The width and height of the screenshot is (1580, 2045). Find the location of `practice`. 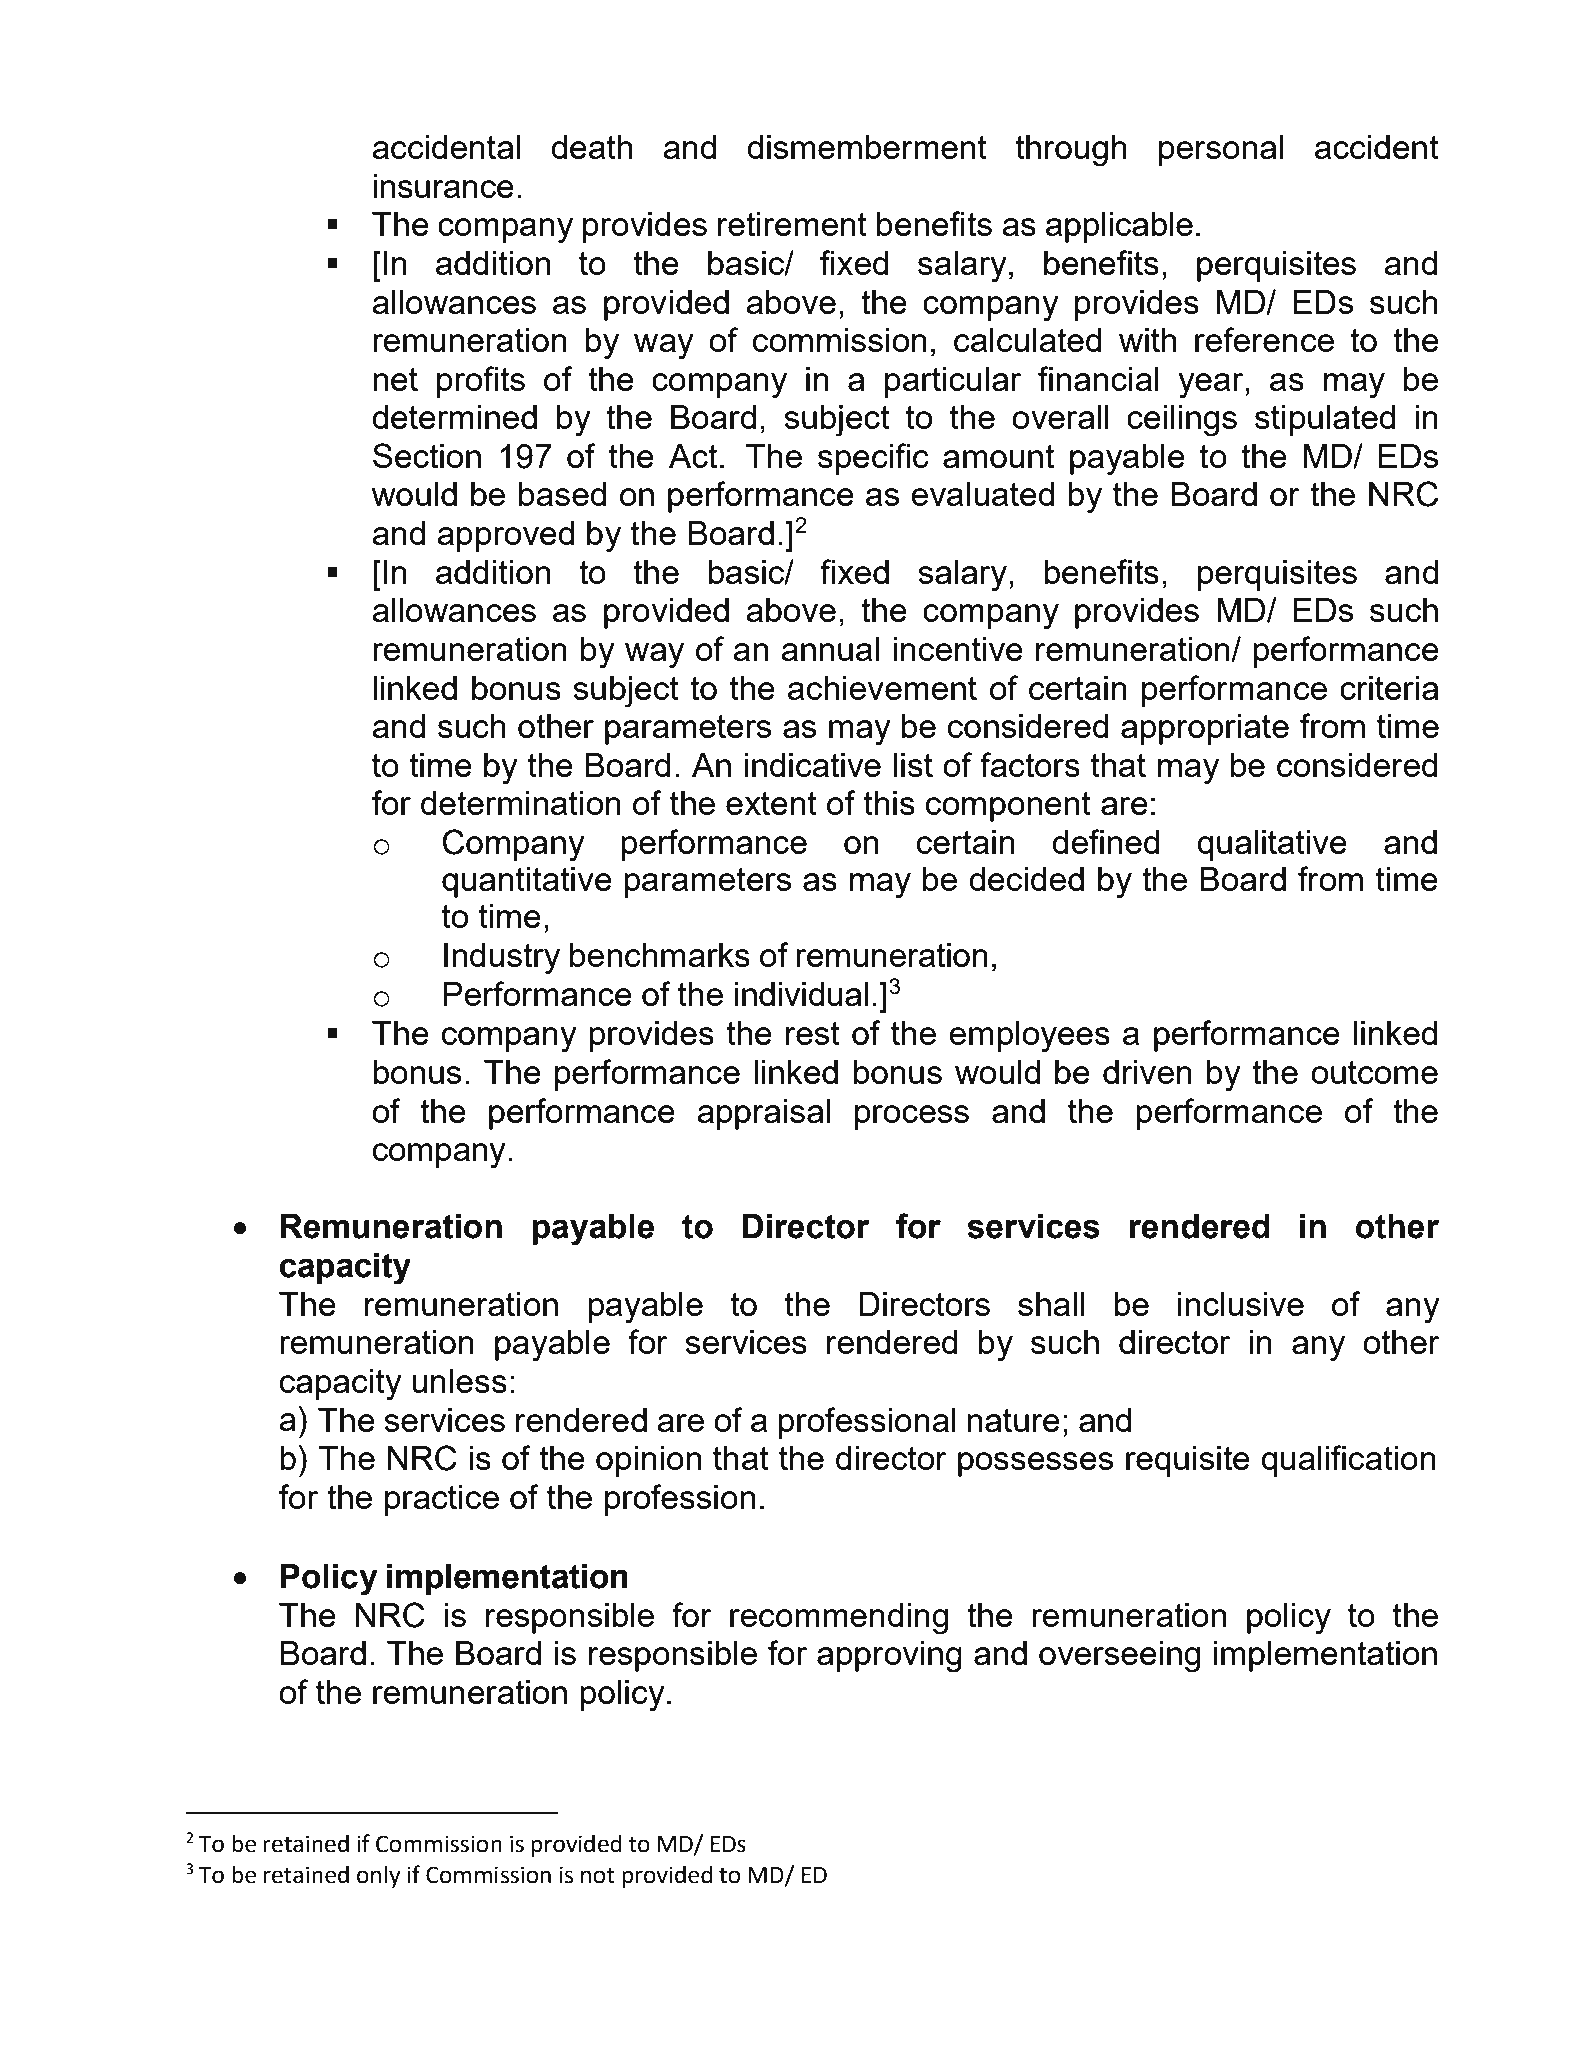

practice is located at coordinates (442, 1500).
